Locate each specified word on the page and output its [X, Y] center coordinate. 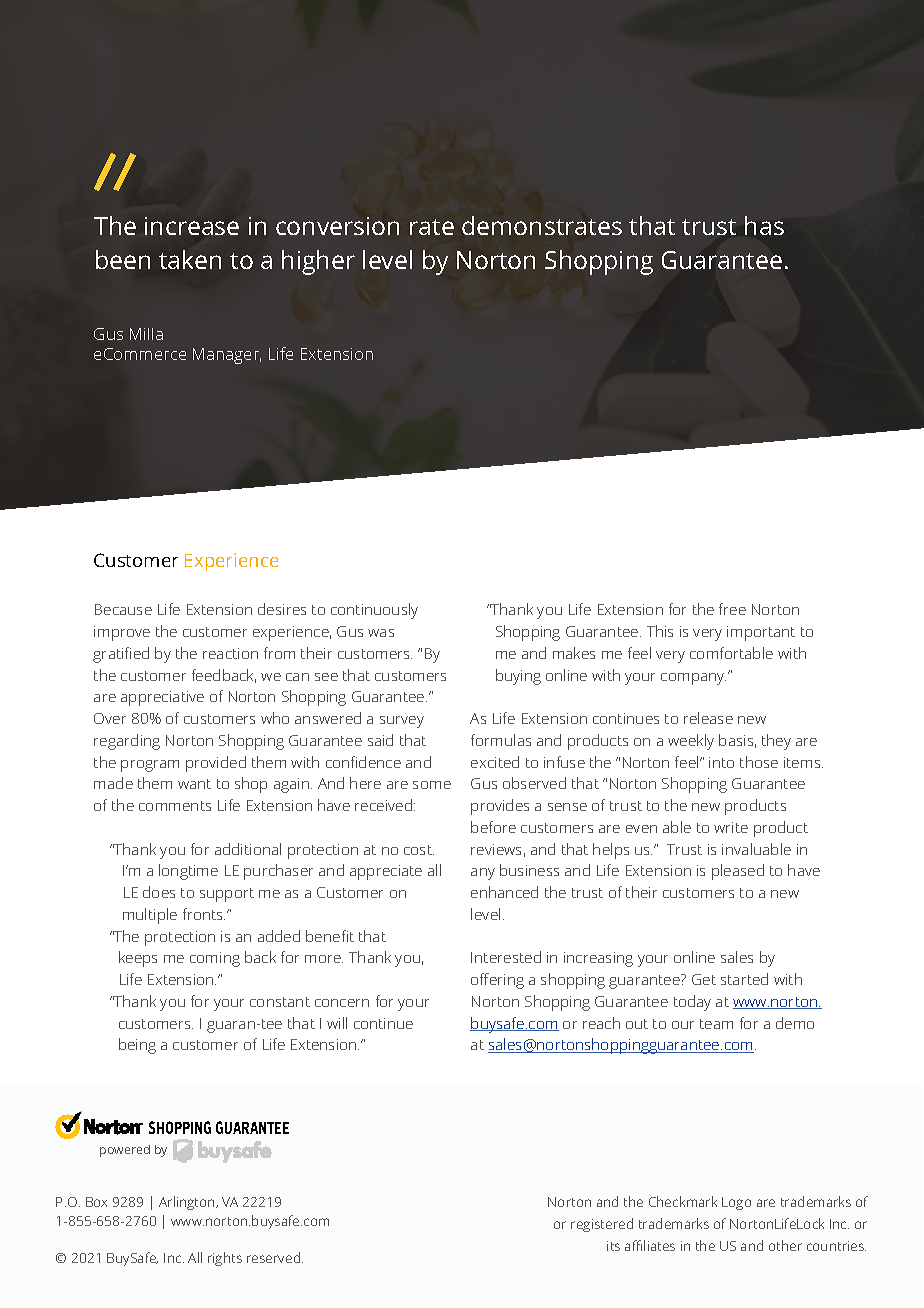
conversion [337, 226]
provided [216, 764]
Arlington [188, 1203]
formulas [501, 740]
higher [318, 262]
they [776, 742]
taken [190, 259]
